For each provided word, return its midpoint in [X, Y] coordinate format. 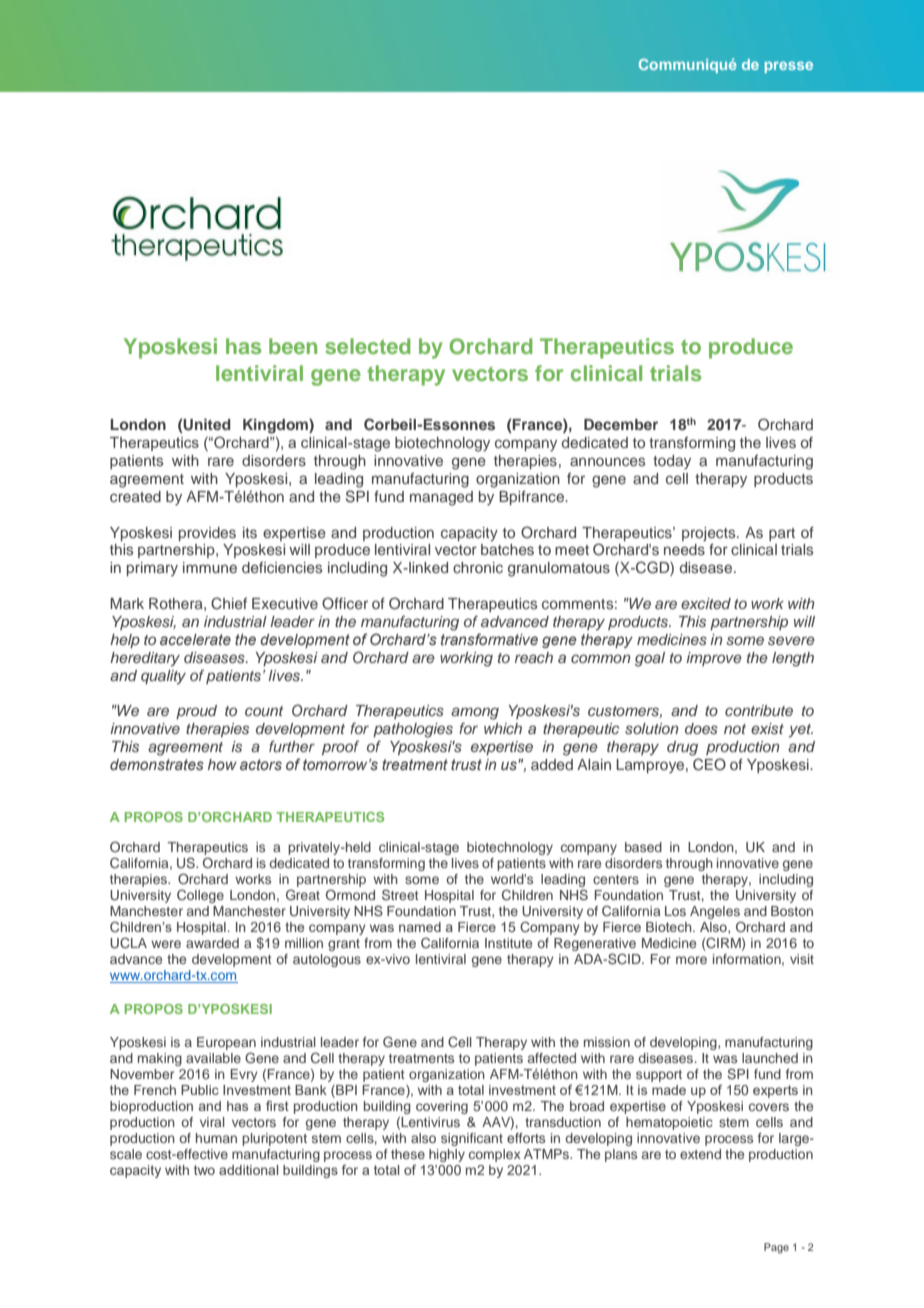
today [672, 462]
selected [367, 346]
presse [788, 67]
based [643, 847]
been [293, 346]
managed [441, 498]
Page [776, 1248]
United [206, 426]
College [200, 896]
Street [400, 894]
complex [495, 1155]
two [204, 1170]
